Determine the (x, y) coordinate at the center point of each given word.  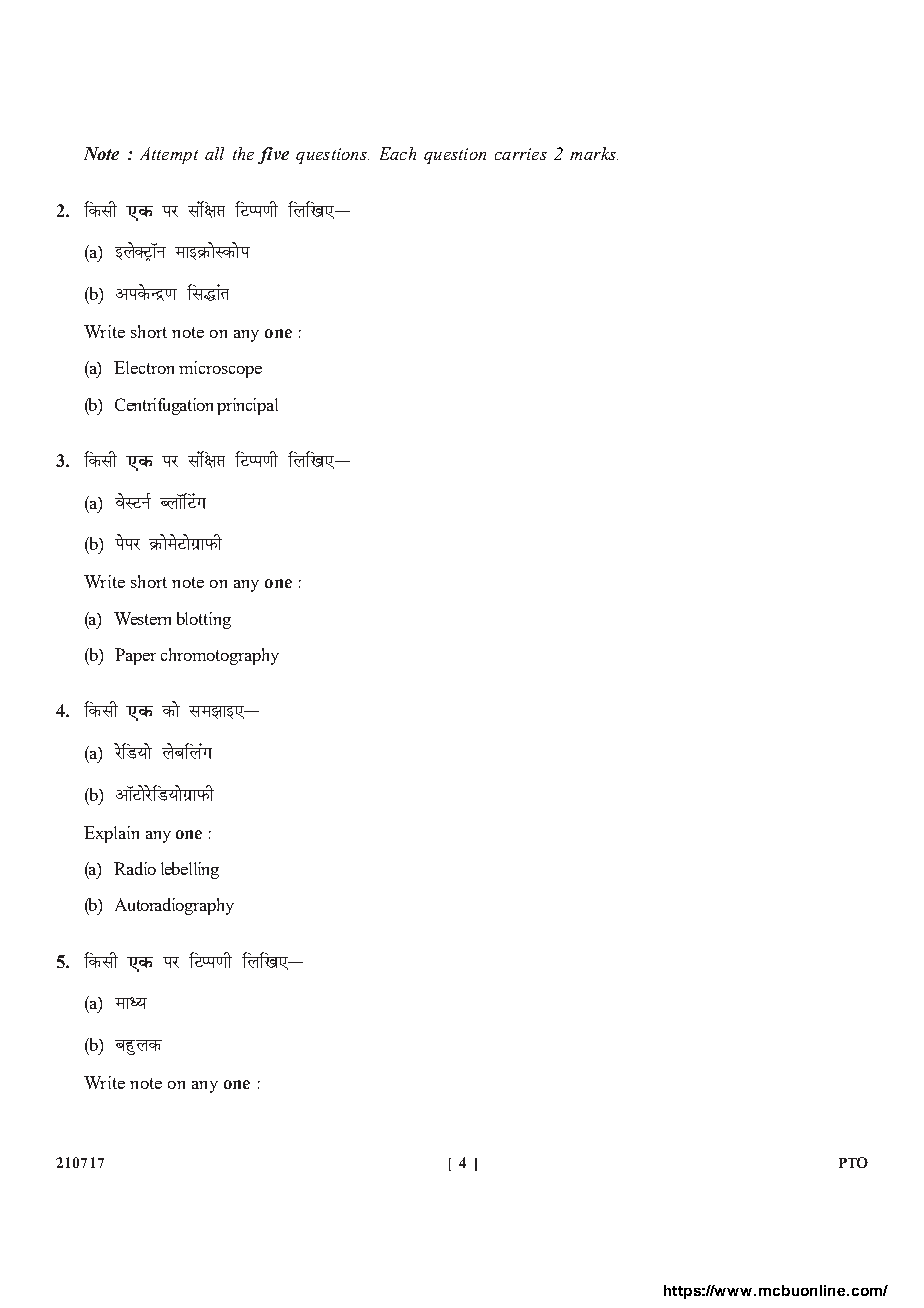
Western (142, 618)
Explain (111, 834)
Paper (135, 656)
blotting (204, 620)
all (214, 153)
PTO (853, 1162)
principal (247, 406)
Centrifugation (164, 406)
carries (521, 154)
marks (594, 153)
